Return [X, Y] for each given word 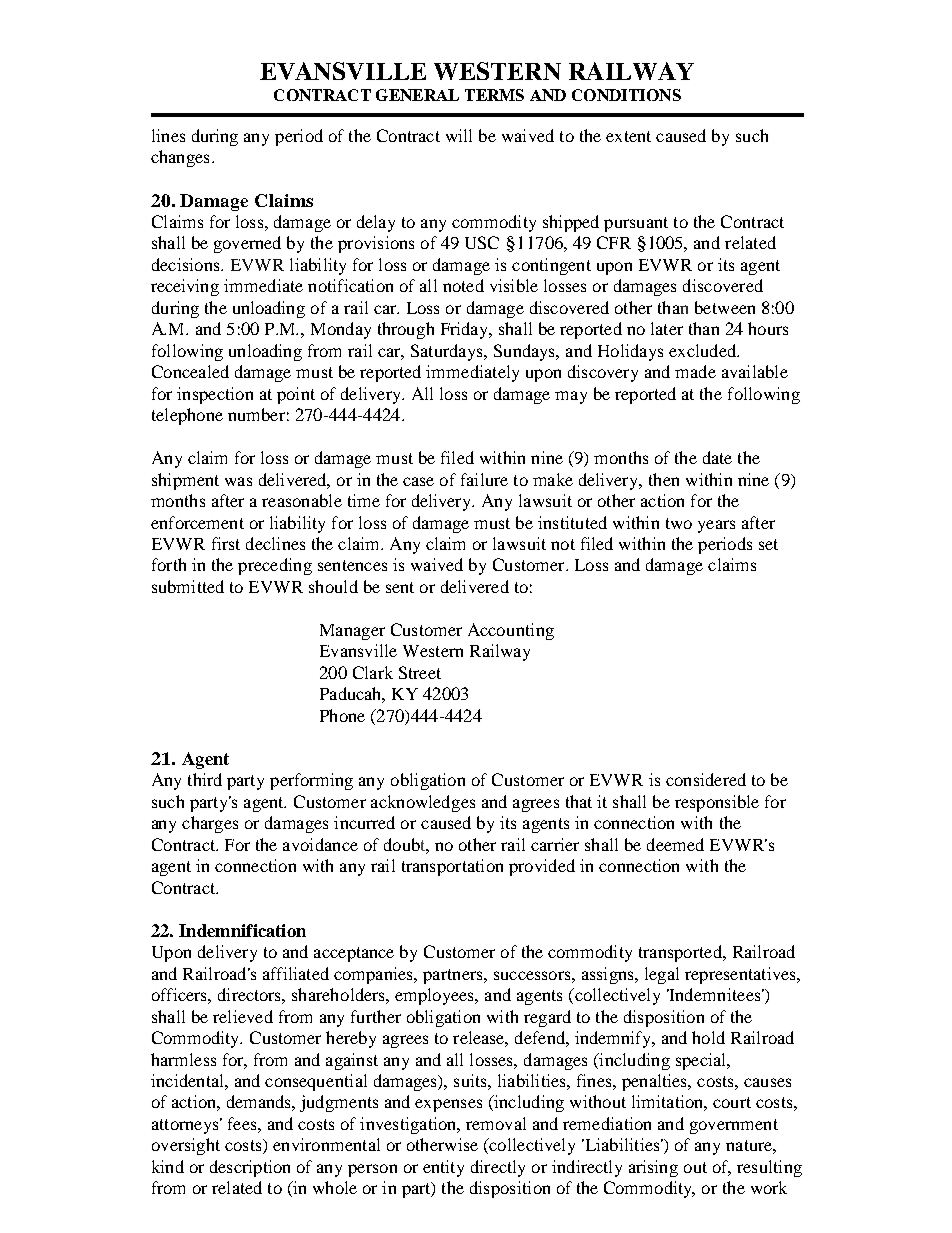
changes [180, 158]
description [250, 1168]
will [459, 135]
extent [628, 136]
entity [443, 1168]
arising [653, 1168]
